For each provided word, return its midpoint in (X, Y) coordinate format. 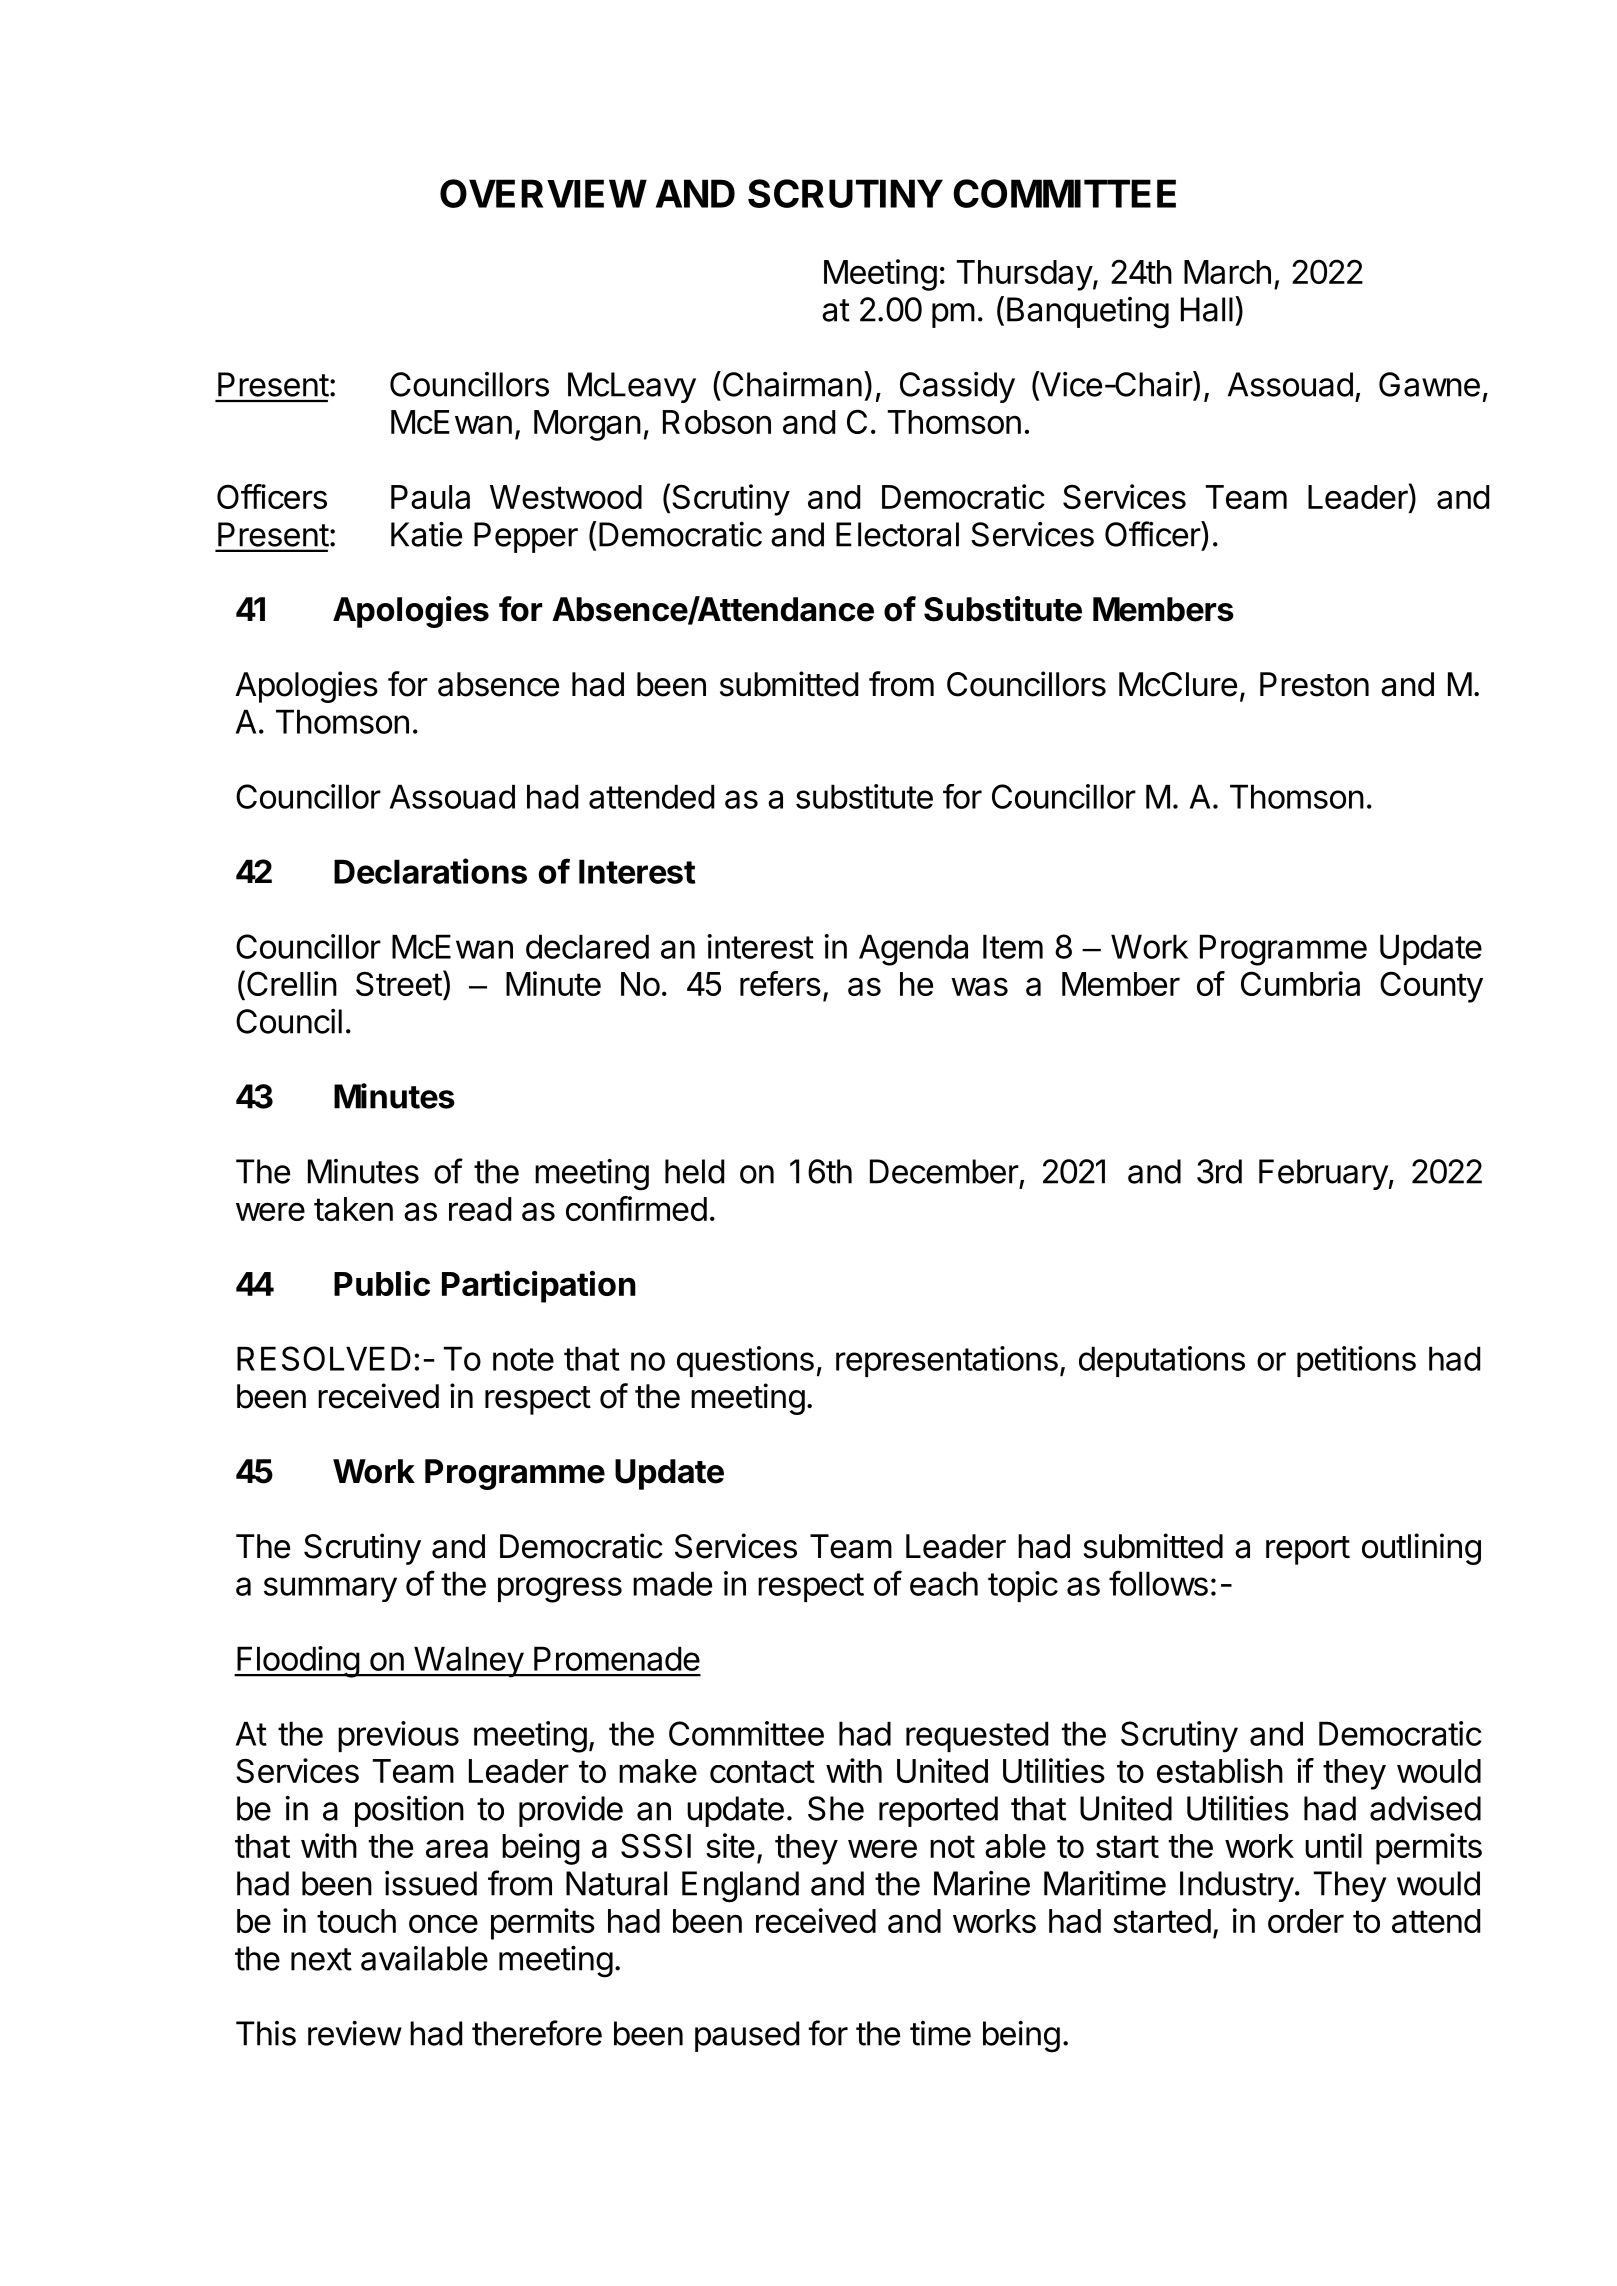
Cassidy (957, 387)
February (1323, 1174)
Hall (1207, 309)
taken (353, 1209)
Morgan (587, 425)
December (944, 1171)
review (355, 2033)
